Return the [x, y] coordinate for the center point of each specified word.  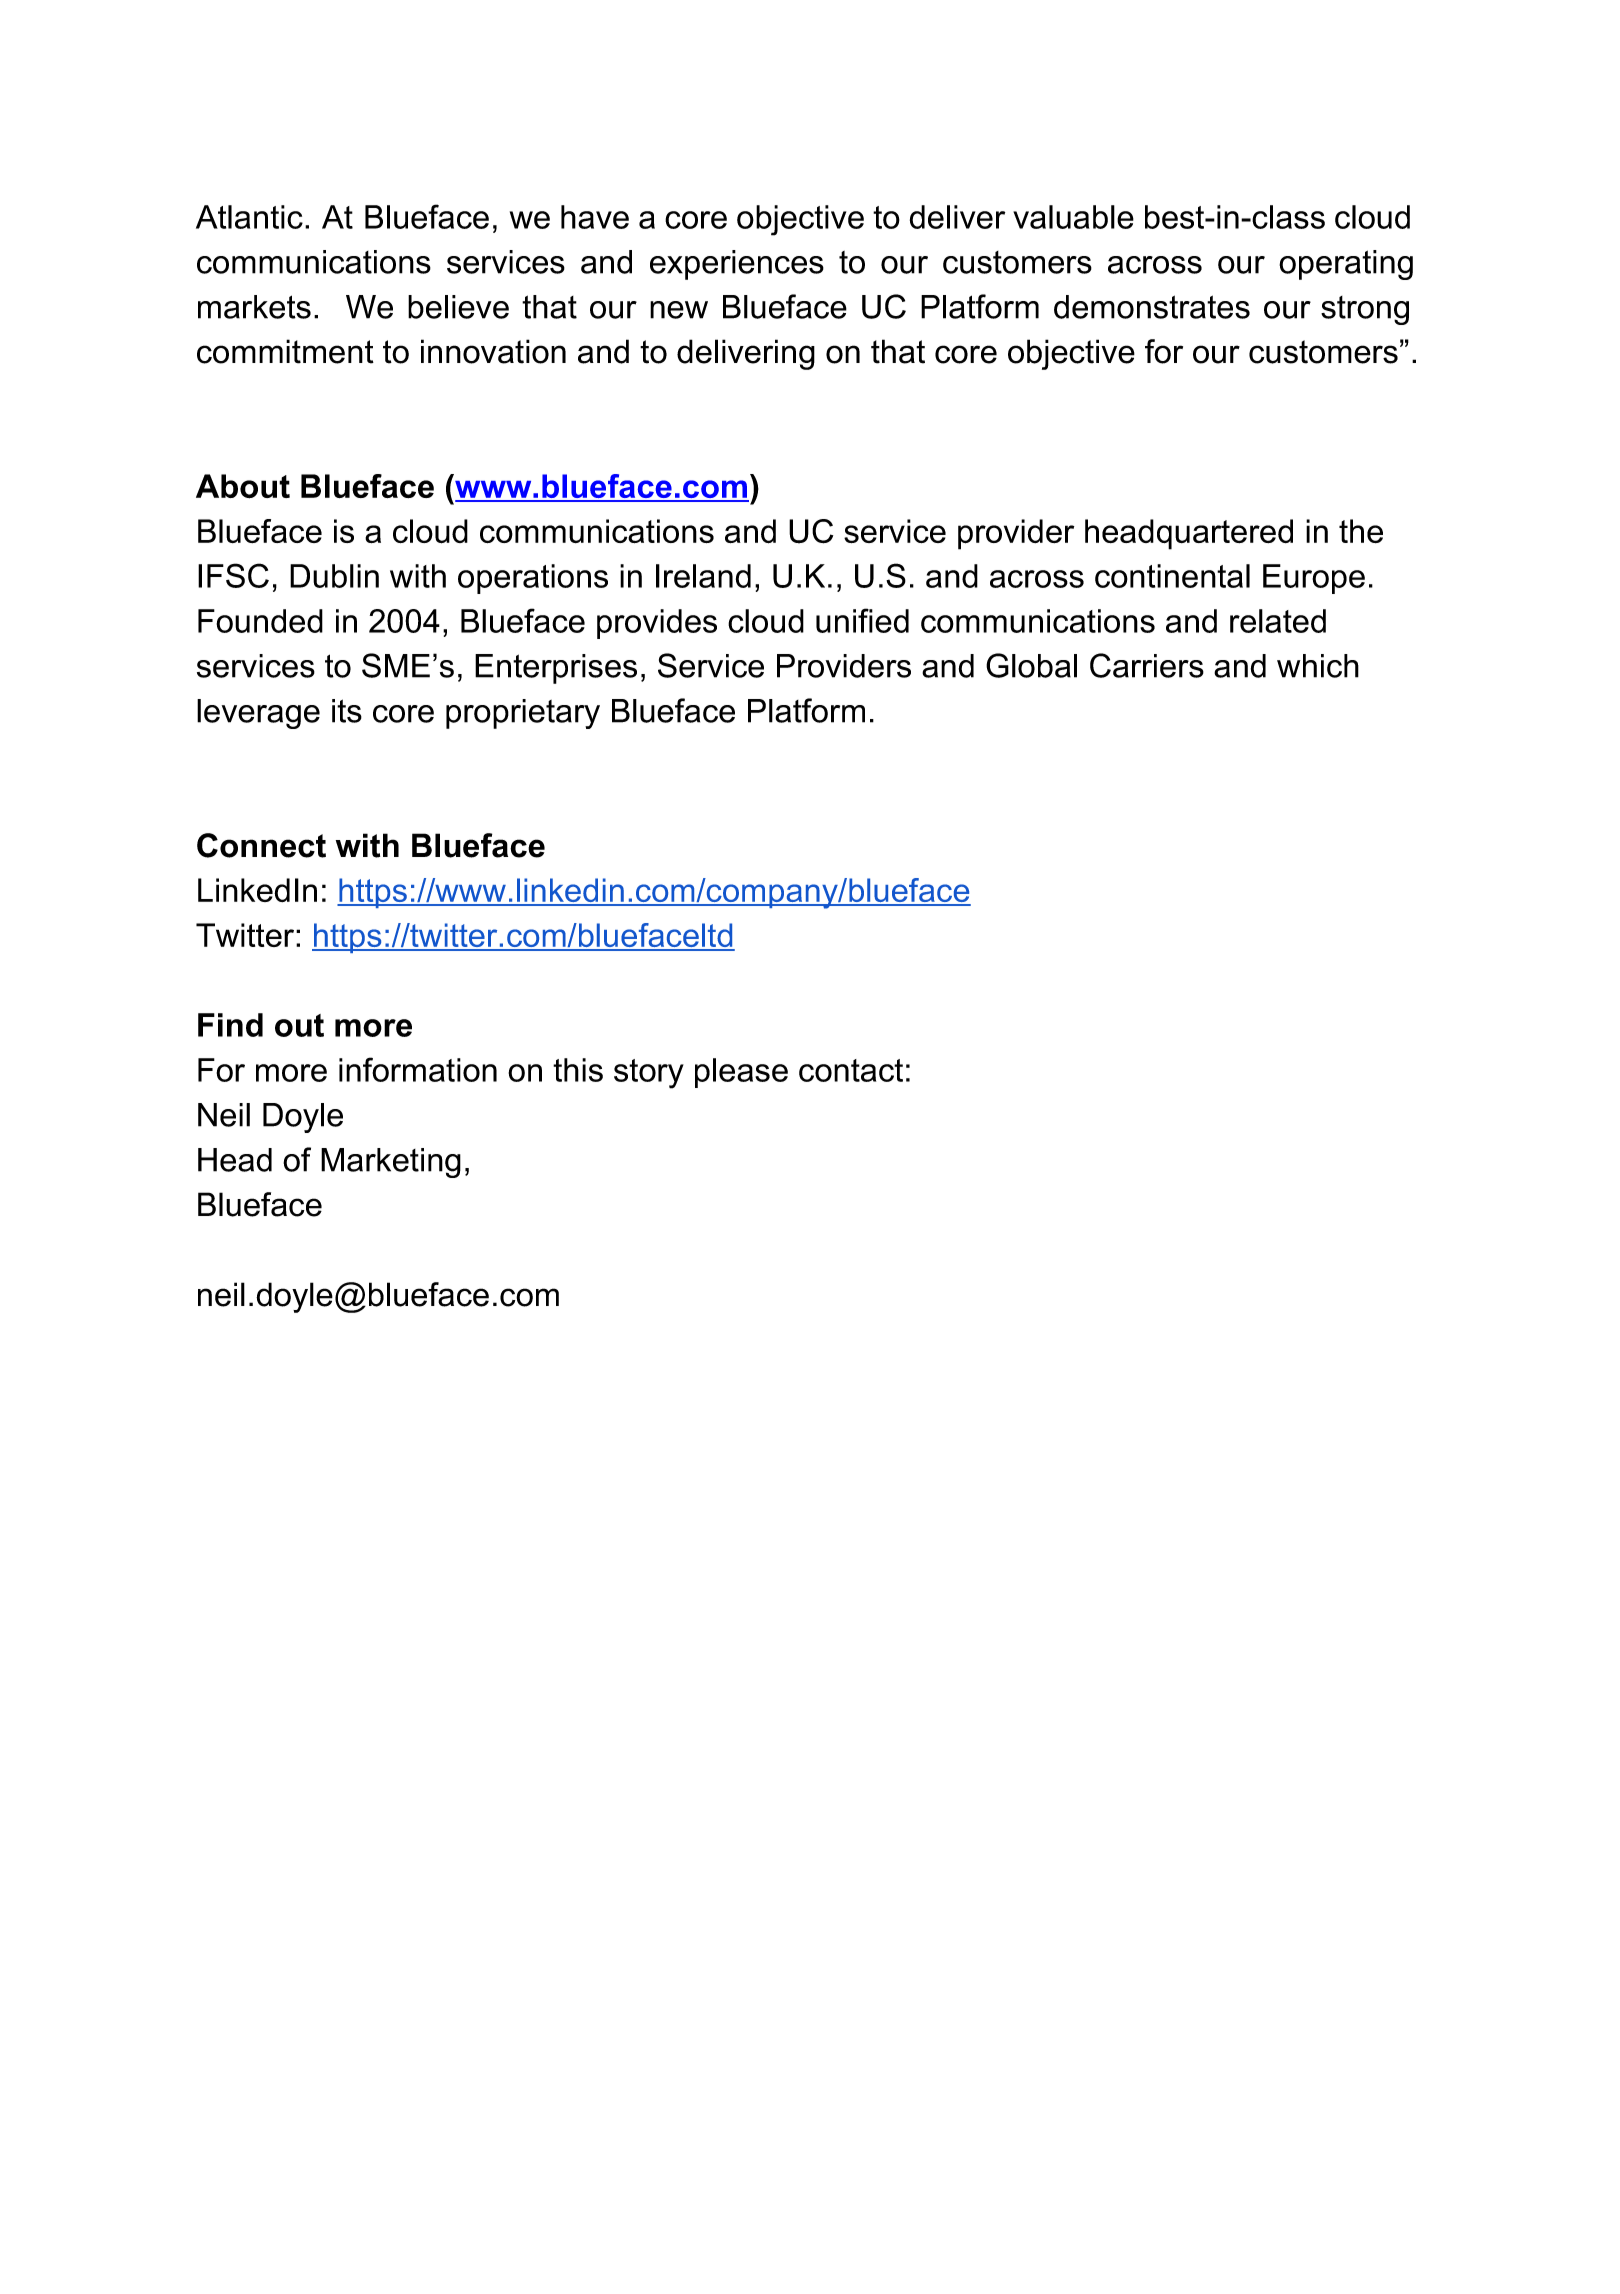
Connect [261, 845]
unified [862, 620]
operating [1346, 265]
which [1318, 666]
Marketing [391, 1163]
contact [851, 1070]
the [1361, 531]
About [243, 486]
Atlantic [249, 217]
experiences [737, 265]
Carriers [1147, 665]
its [347, 711]
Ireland [703, 576]
